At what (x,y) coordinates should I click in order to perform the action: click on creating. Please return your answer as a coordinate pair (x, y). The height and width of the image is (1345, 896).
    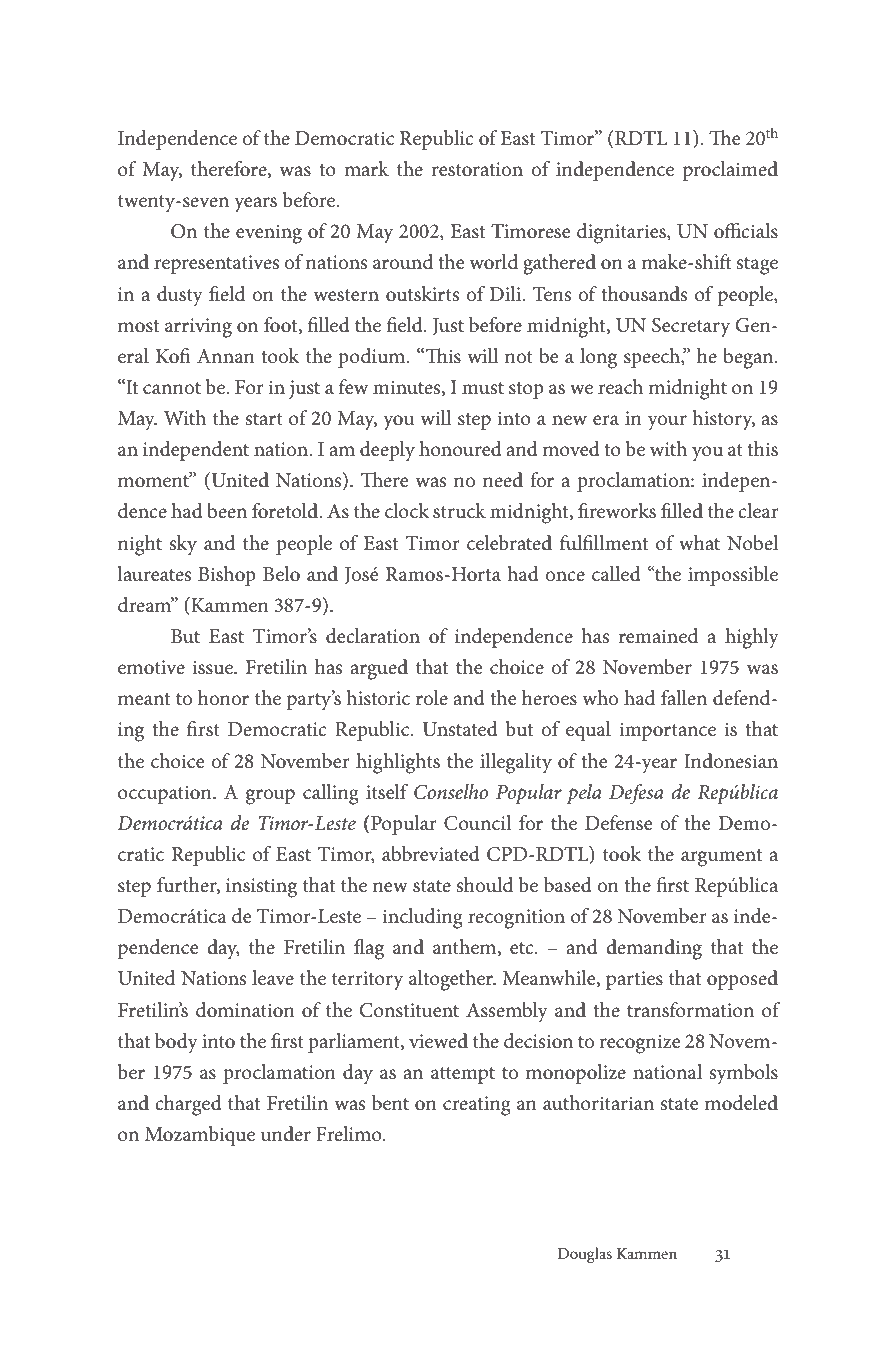
    Looking at the image, I should click on (477, 1106).
